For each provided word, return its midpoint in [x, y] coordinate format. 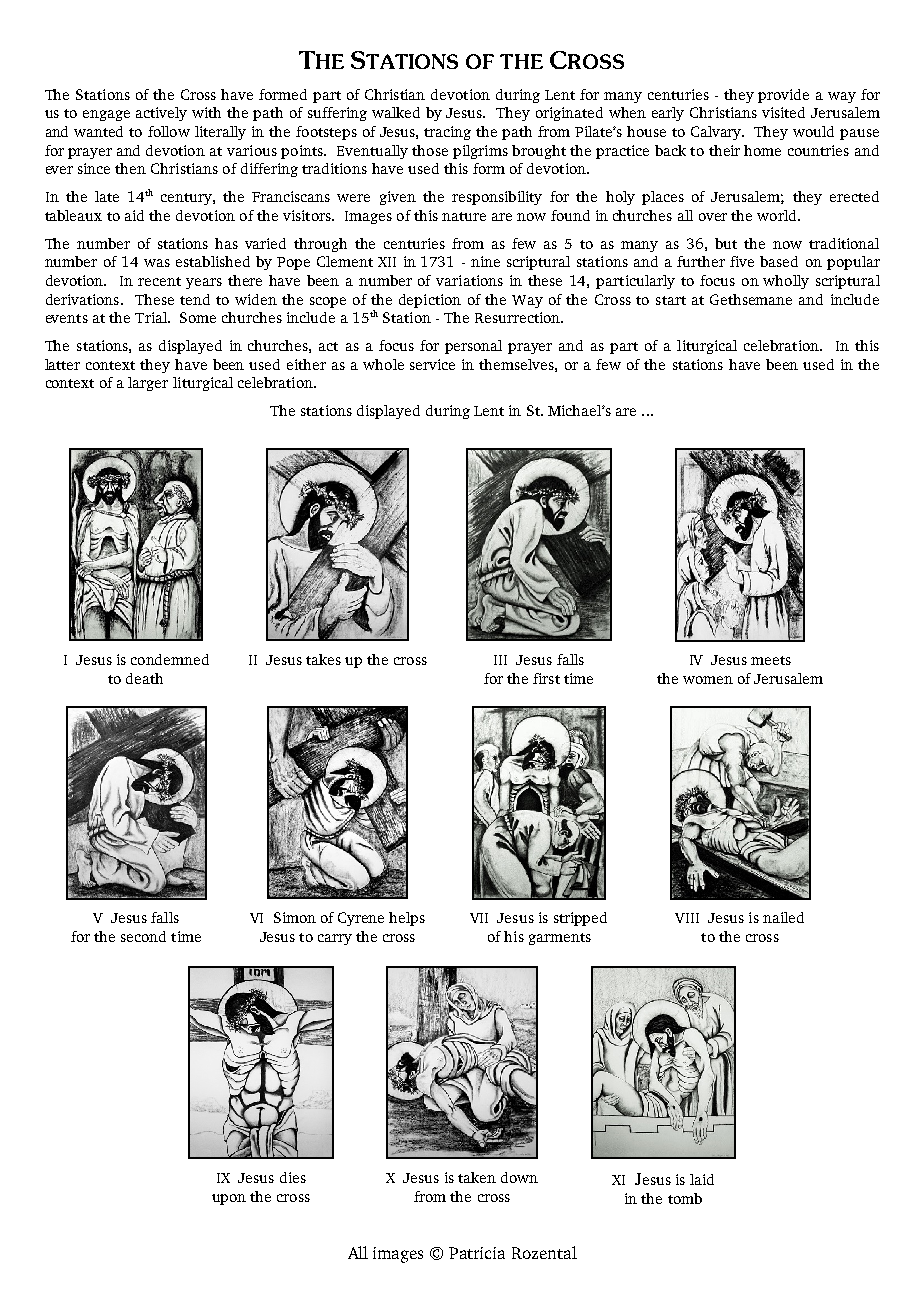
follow [169, 131]
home [762, 150]
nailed [783, 917]
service [432, 364]
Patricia [477, 1253]
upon [229, 1199]
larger [148, 384]
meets [771, 660]
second [143, 936]
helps [407, 919]
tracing [447, 133]
